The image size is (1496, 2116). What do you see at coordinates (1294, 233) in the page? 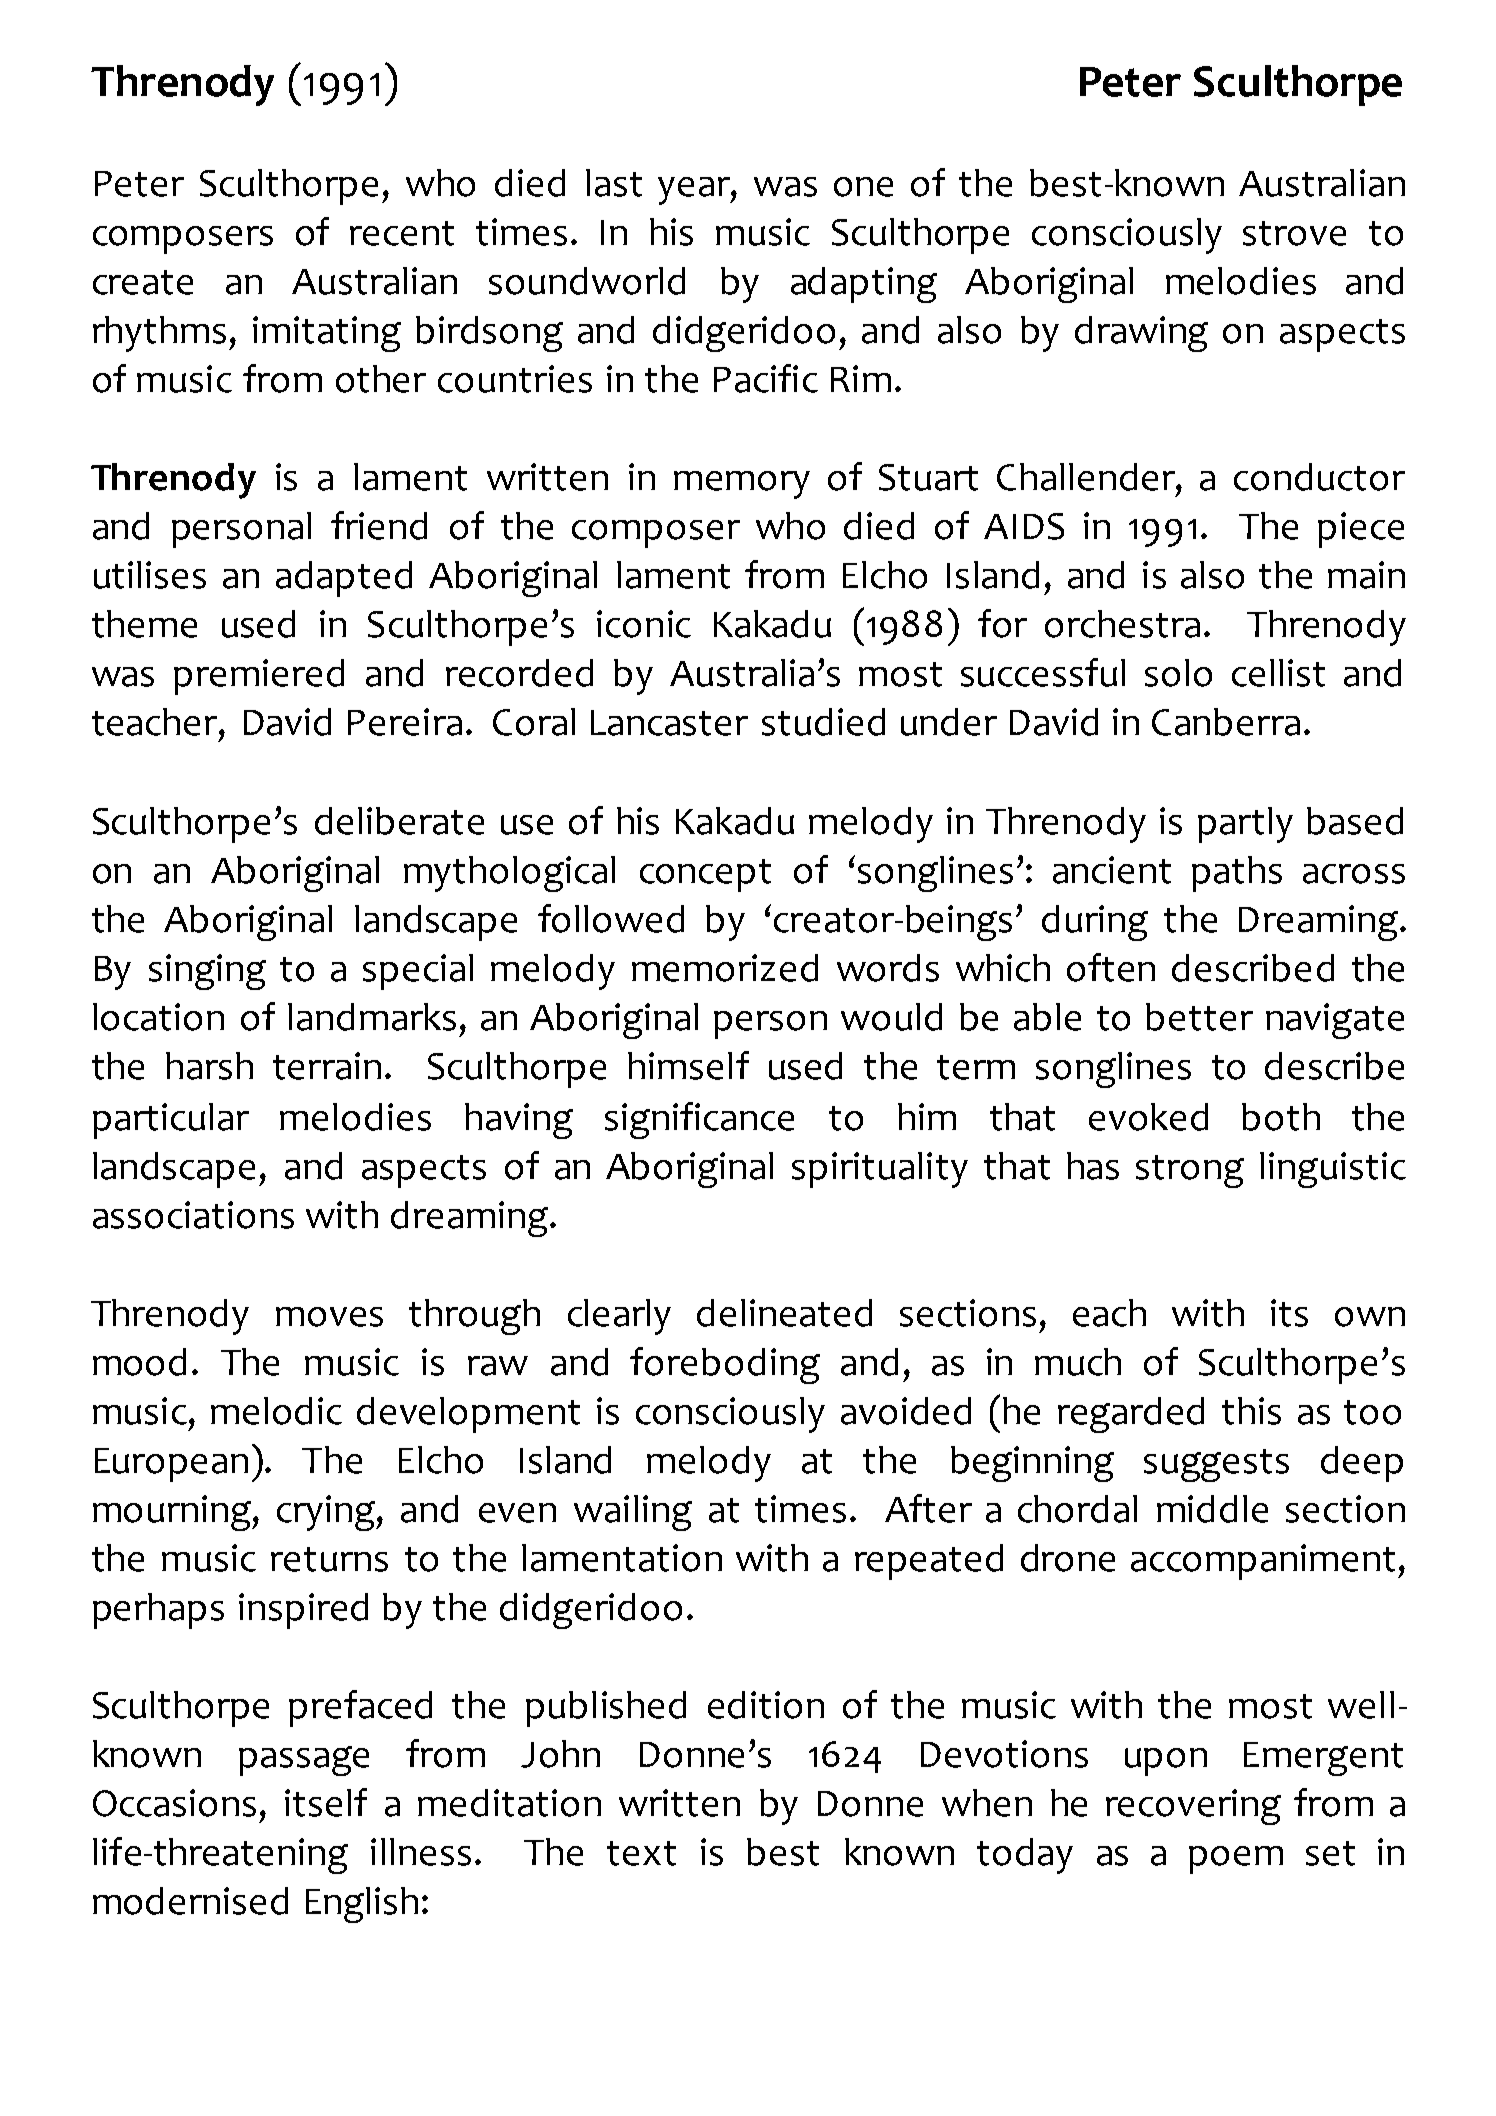
I see `strove` at bounding box center [1294, 233].
